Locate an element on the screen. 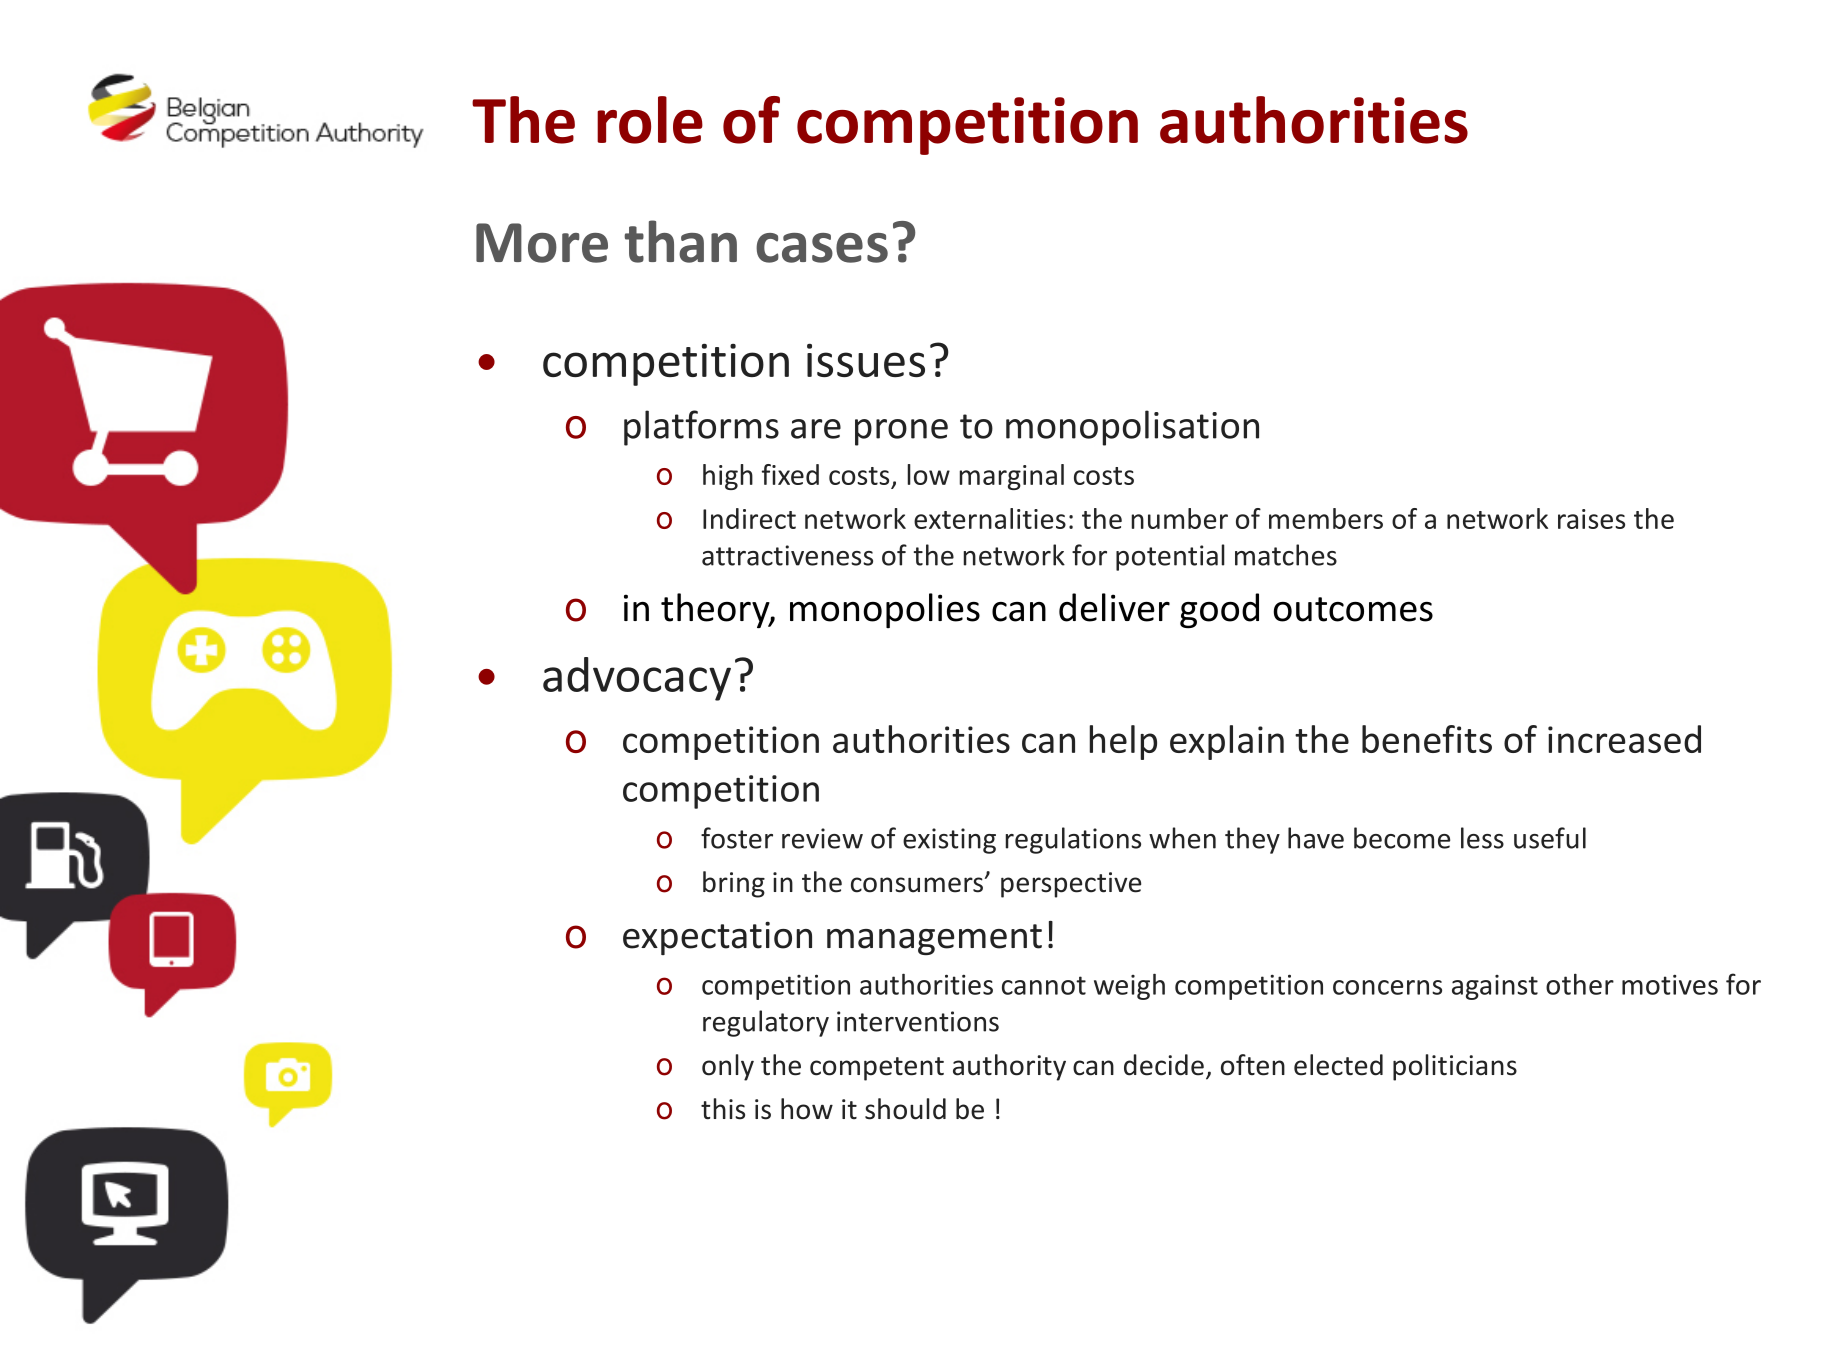  issues is located at coordinates (866, 360).
